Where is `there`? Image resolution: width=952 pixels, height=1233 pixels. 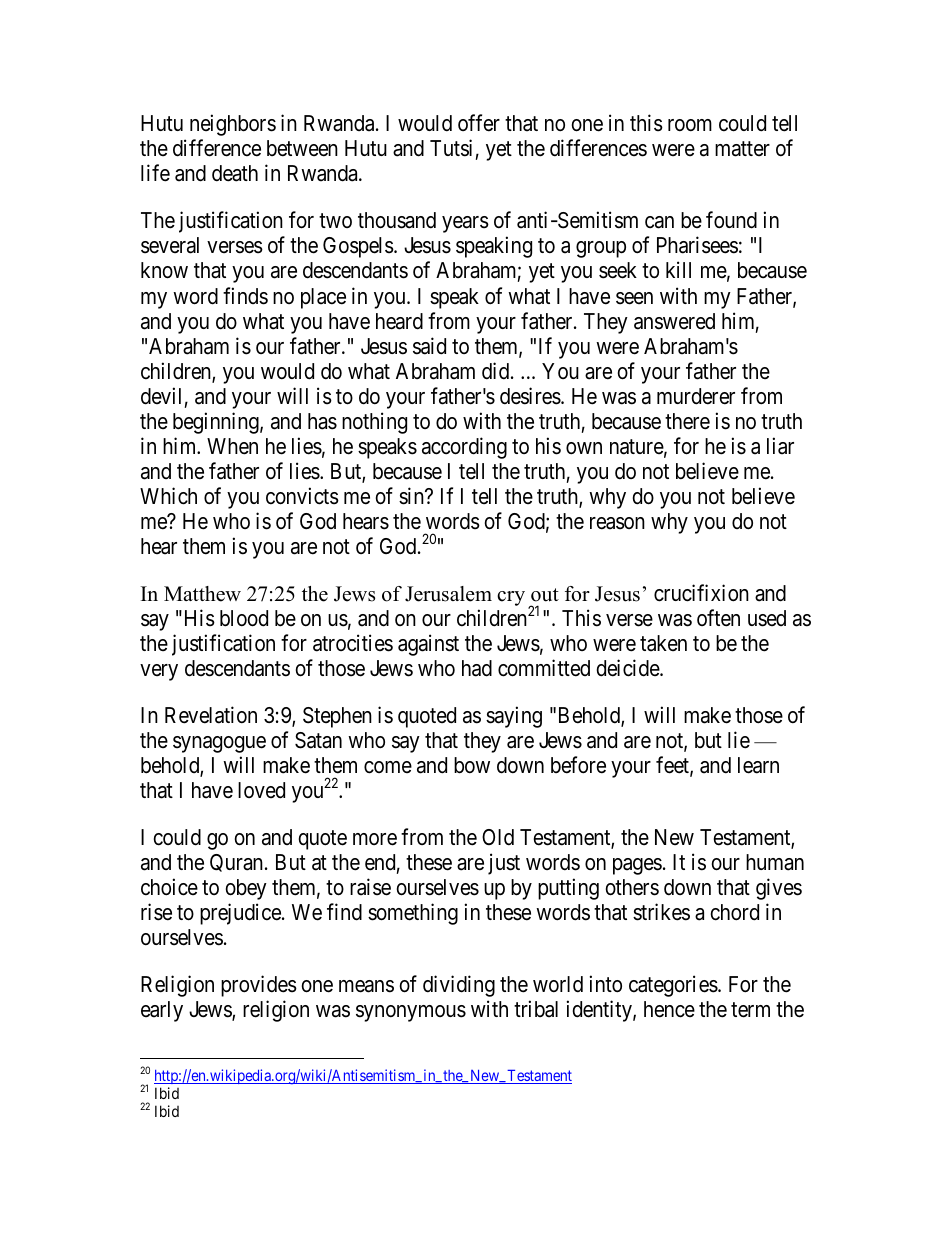 there is located at coordinates (687, 421).
